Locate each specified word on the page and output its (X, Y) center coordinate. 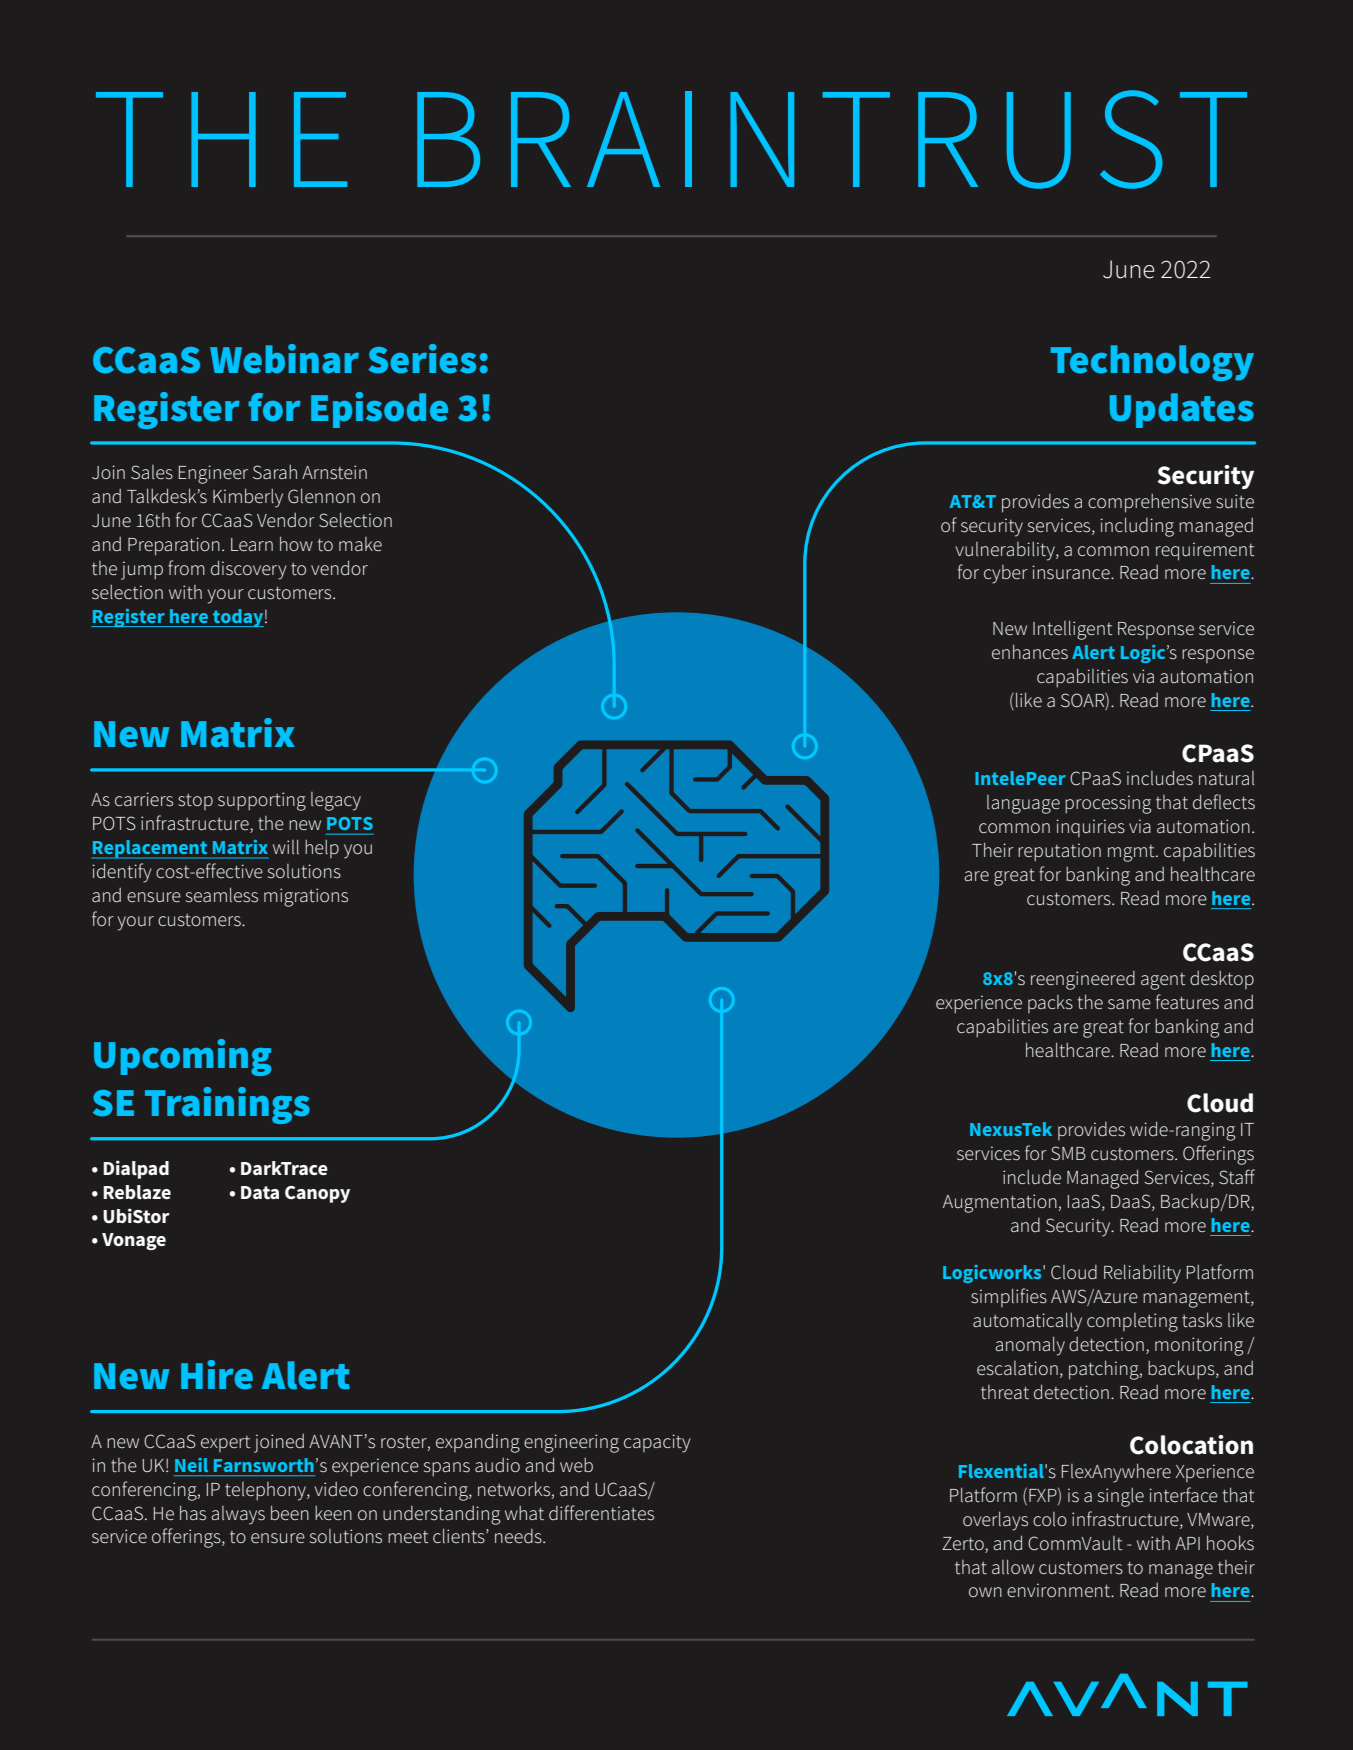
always (238, 1515)
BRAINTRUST (832, 139)
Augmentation (1001, 1203)
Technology (1152, 363)
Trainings (227, 1105)
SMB (1068, 1153)
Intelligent (1073, 630)
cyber (1006, 574)
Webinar (284, 359)
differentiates (601, 1513)
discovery (249, 570)
